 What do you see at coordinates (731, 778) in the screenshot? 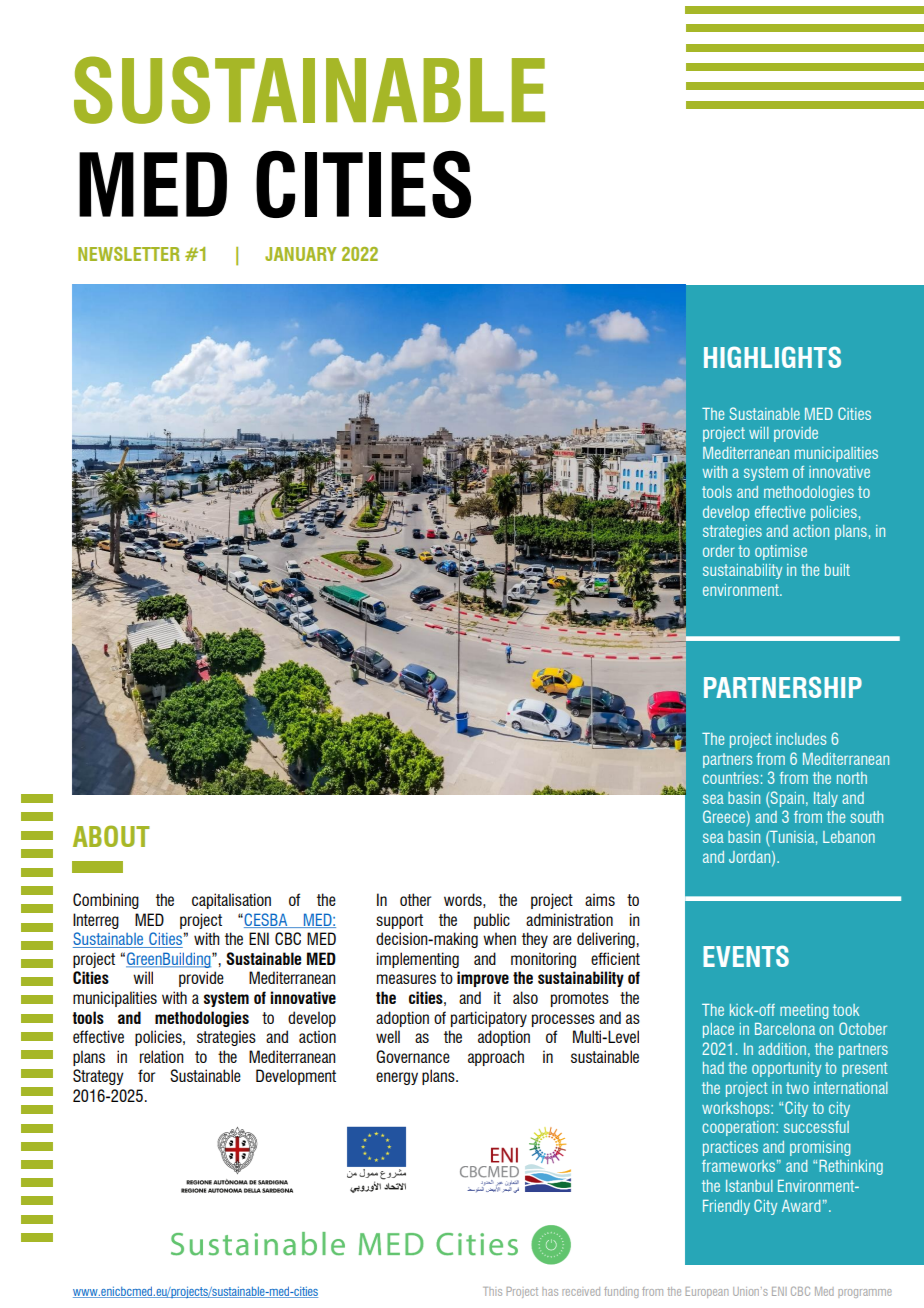
I see `countries` at bounding box center [731, 778].
